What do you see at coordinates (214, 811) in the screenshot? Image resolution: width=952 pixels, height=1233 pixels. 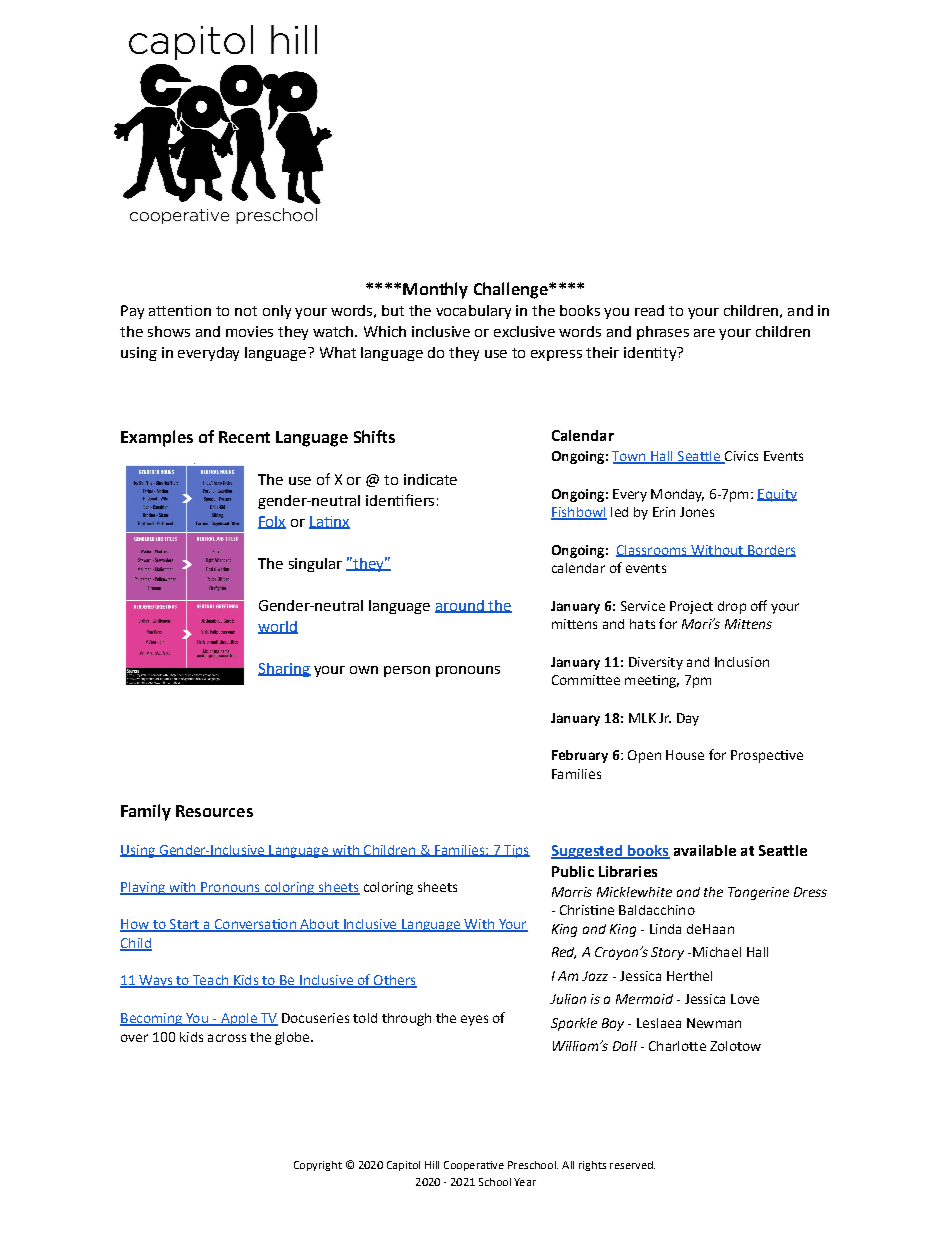 I see `Resources` at bounding box center [214, 811].
